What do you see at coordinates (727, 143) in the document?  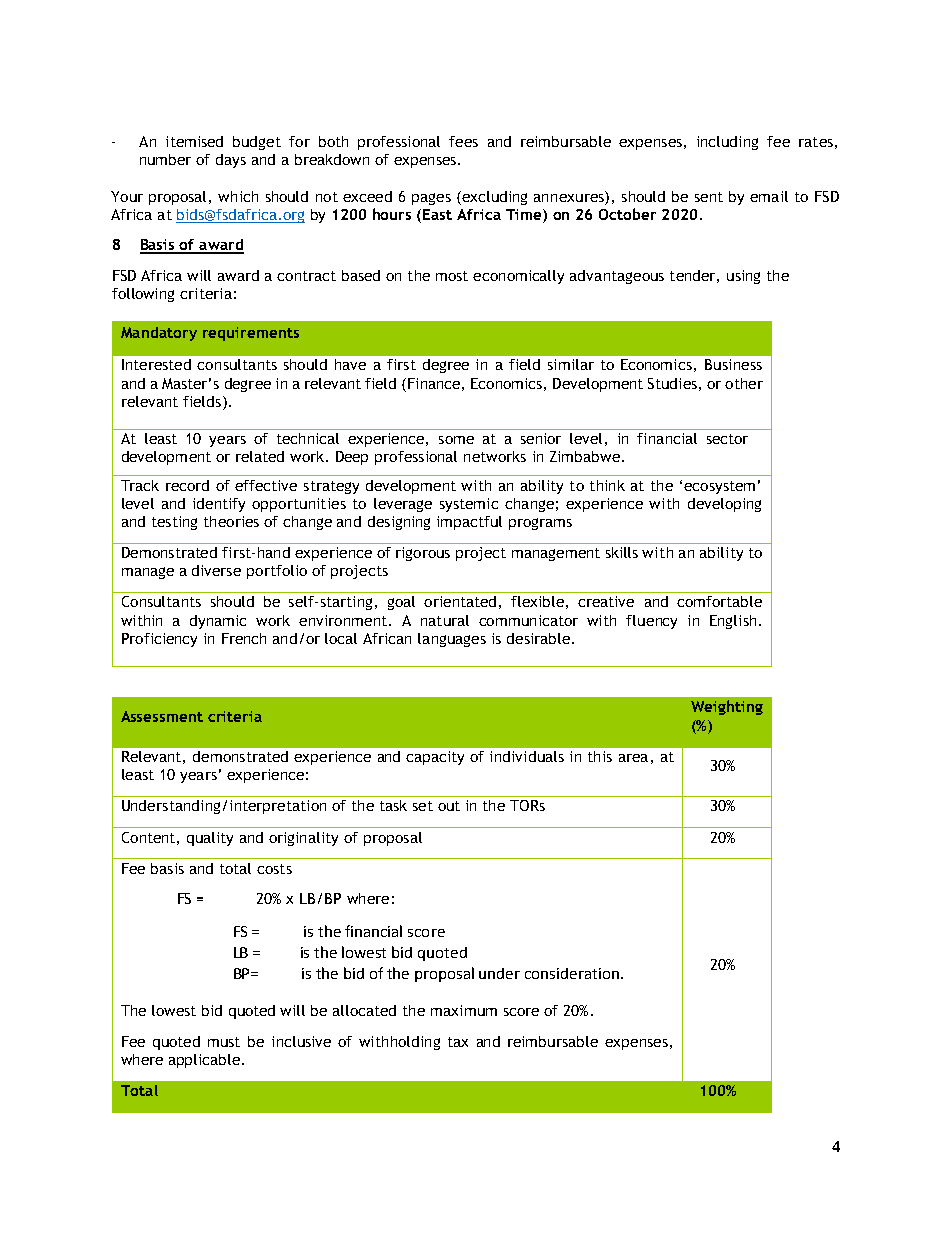 I see `including` at bounding box center [727, 143].
